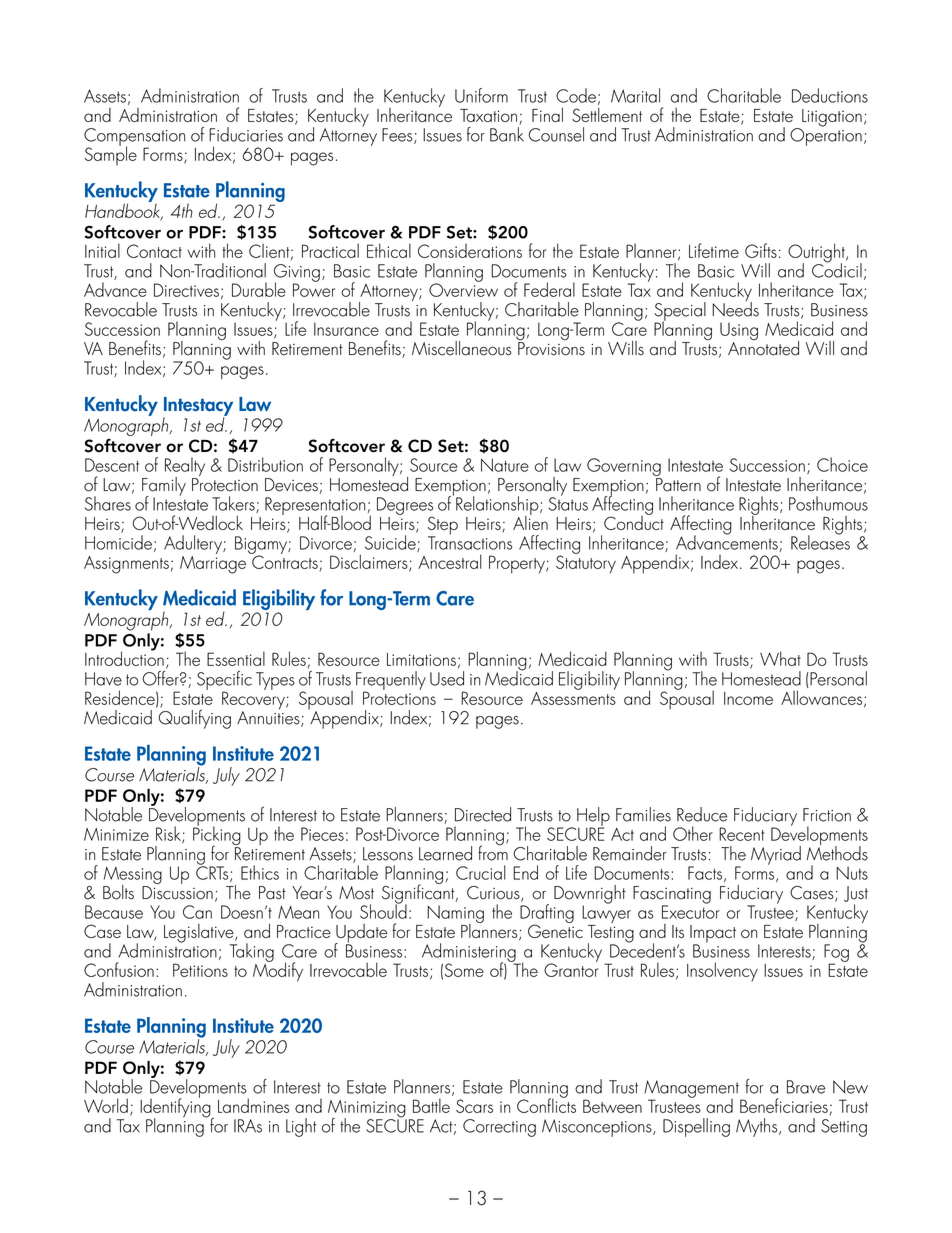 This screenshot has height=1233, width=952. I want to click on Directed, so click(483, 814).
